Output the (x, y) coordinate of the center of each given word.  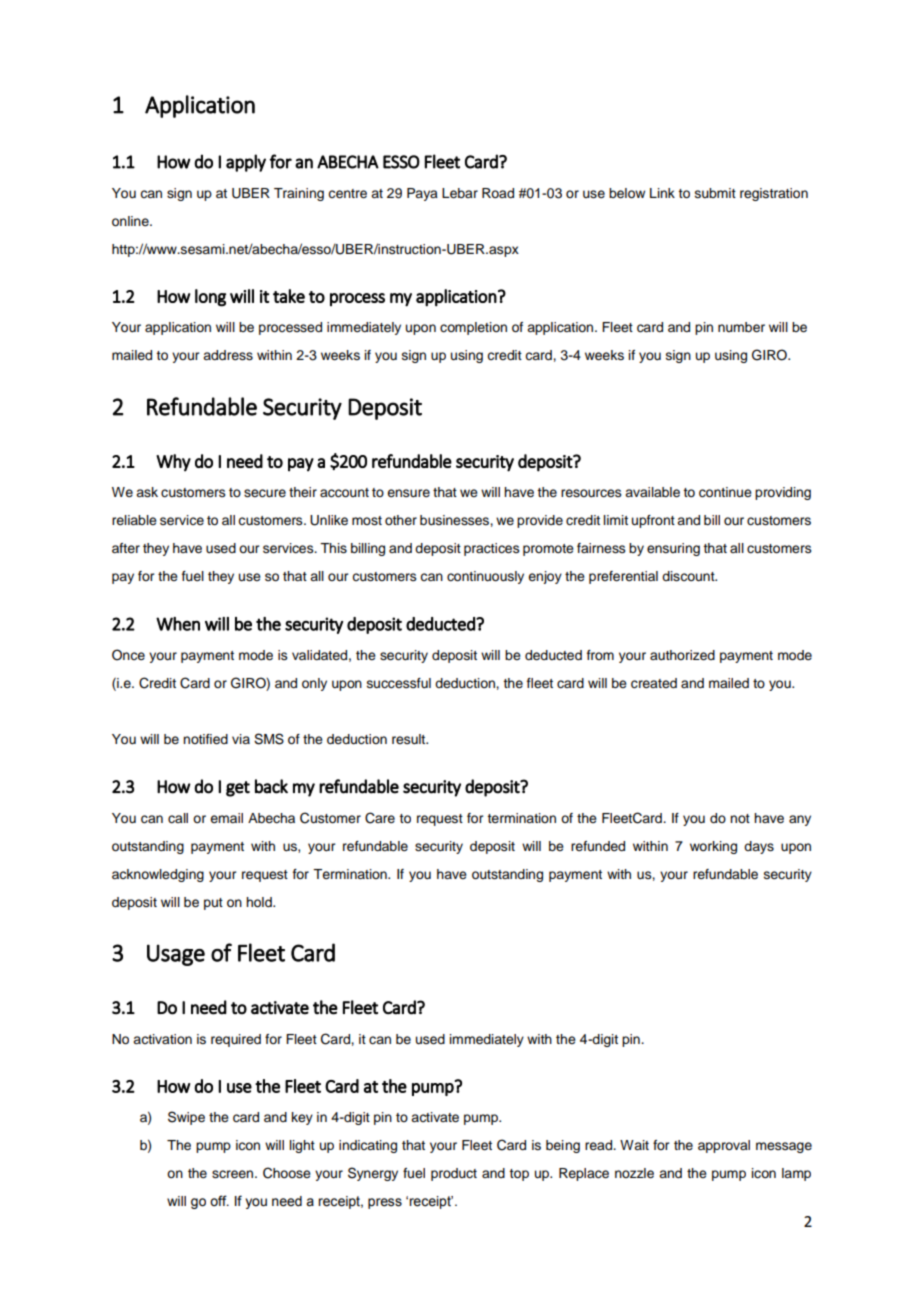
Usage (176, 955)
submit (715, 193)
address (228, 355)
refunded (598, 846)
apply (246, 163)
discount (689, 576)
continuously (485, 577)
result (410, 739)
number (741, 327)
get (238, 789)
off (219, 1201)
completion (473, 328)
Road (498, 193)
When (178, 624)
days (759, 847)
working (713, 847)
